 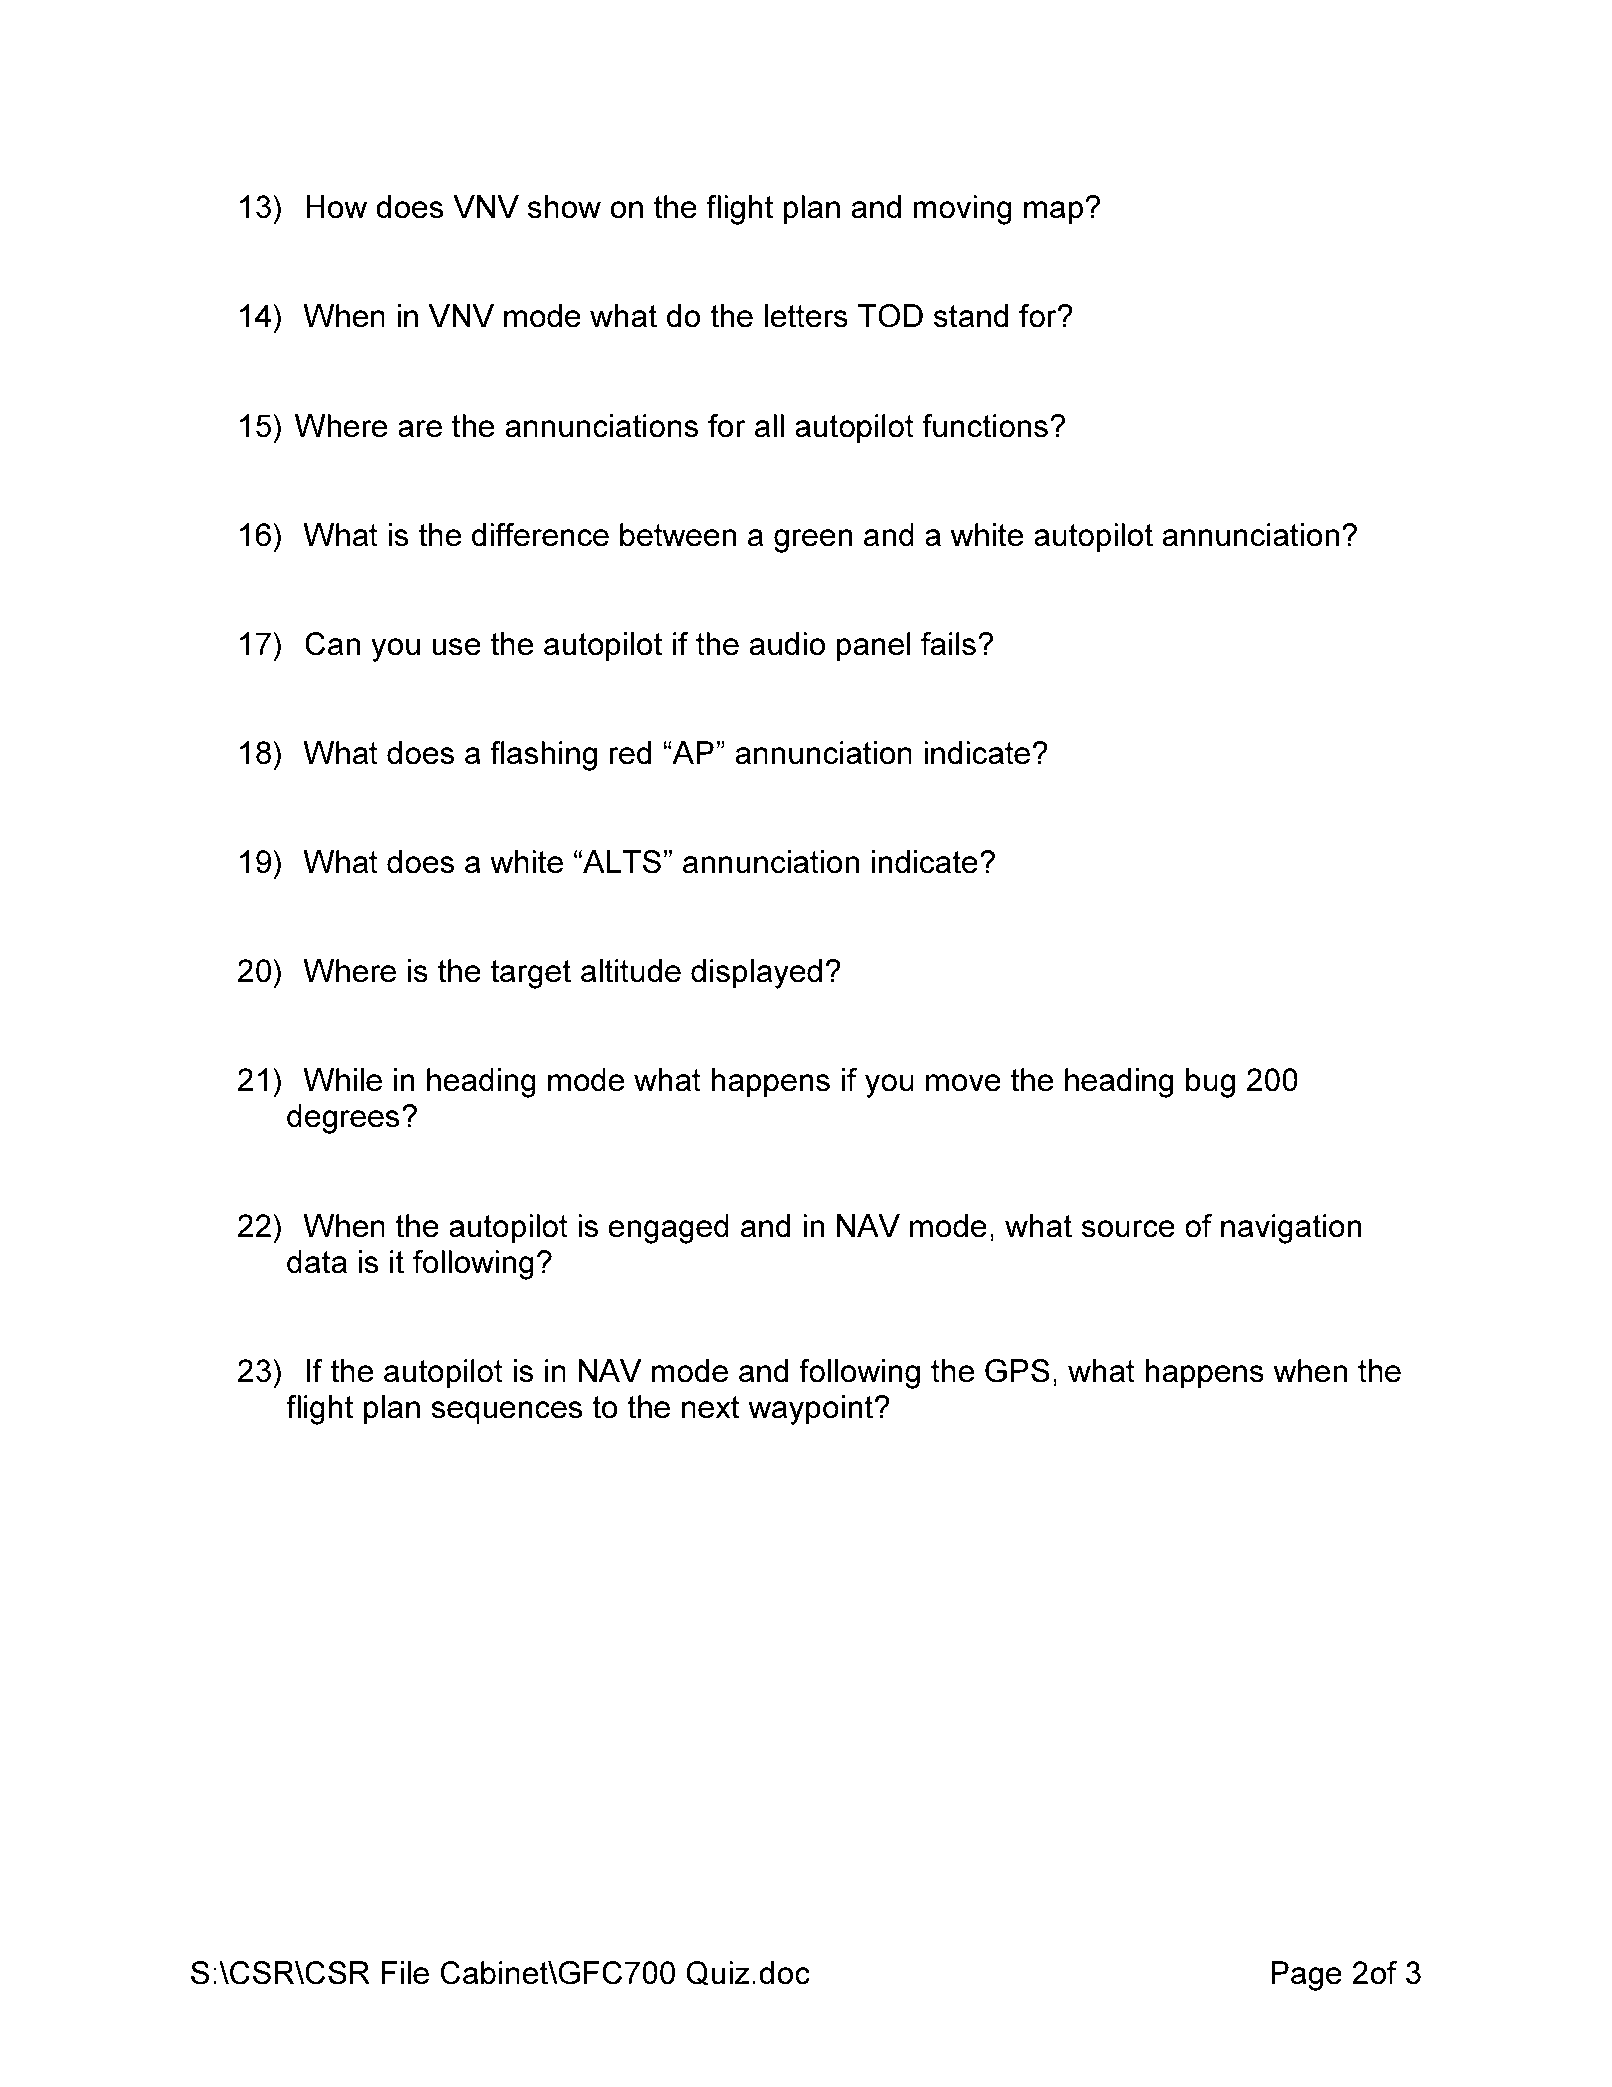 What do you see at coordinates (543, 756) in the screenshot?
I see `flashing` at bounding box center [543, 756].
